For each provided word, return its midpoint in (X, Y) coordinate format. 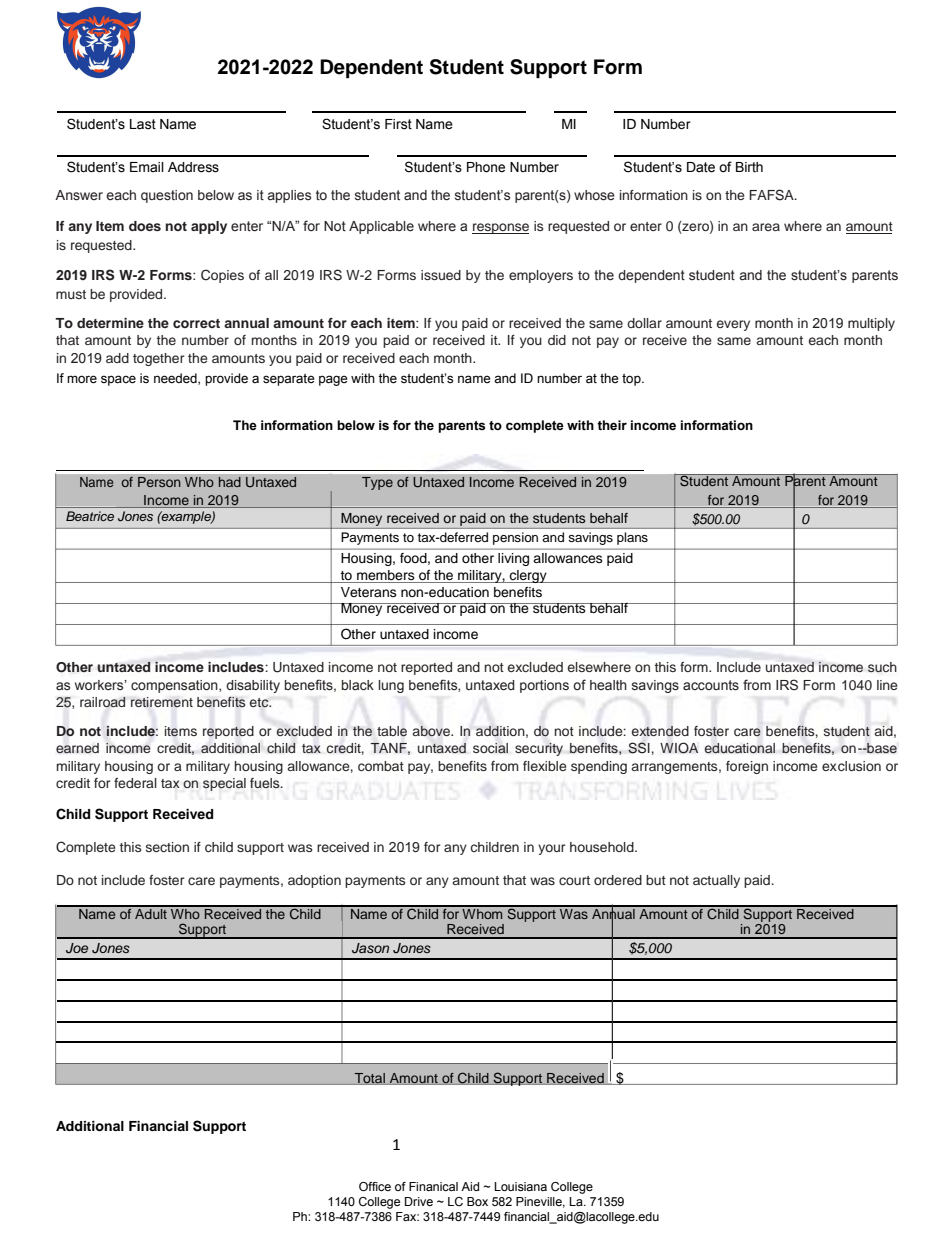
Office (375, 1186)
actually (716, 881)
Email (147, 167)
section (167, 847)
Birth (749, 167)
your (551, 849)
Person (159, 482)
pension (515, 538)
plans (632, 538)
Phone (486, 167)
